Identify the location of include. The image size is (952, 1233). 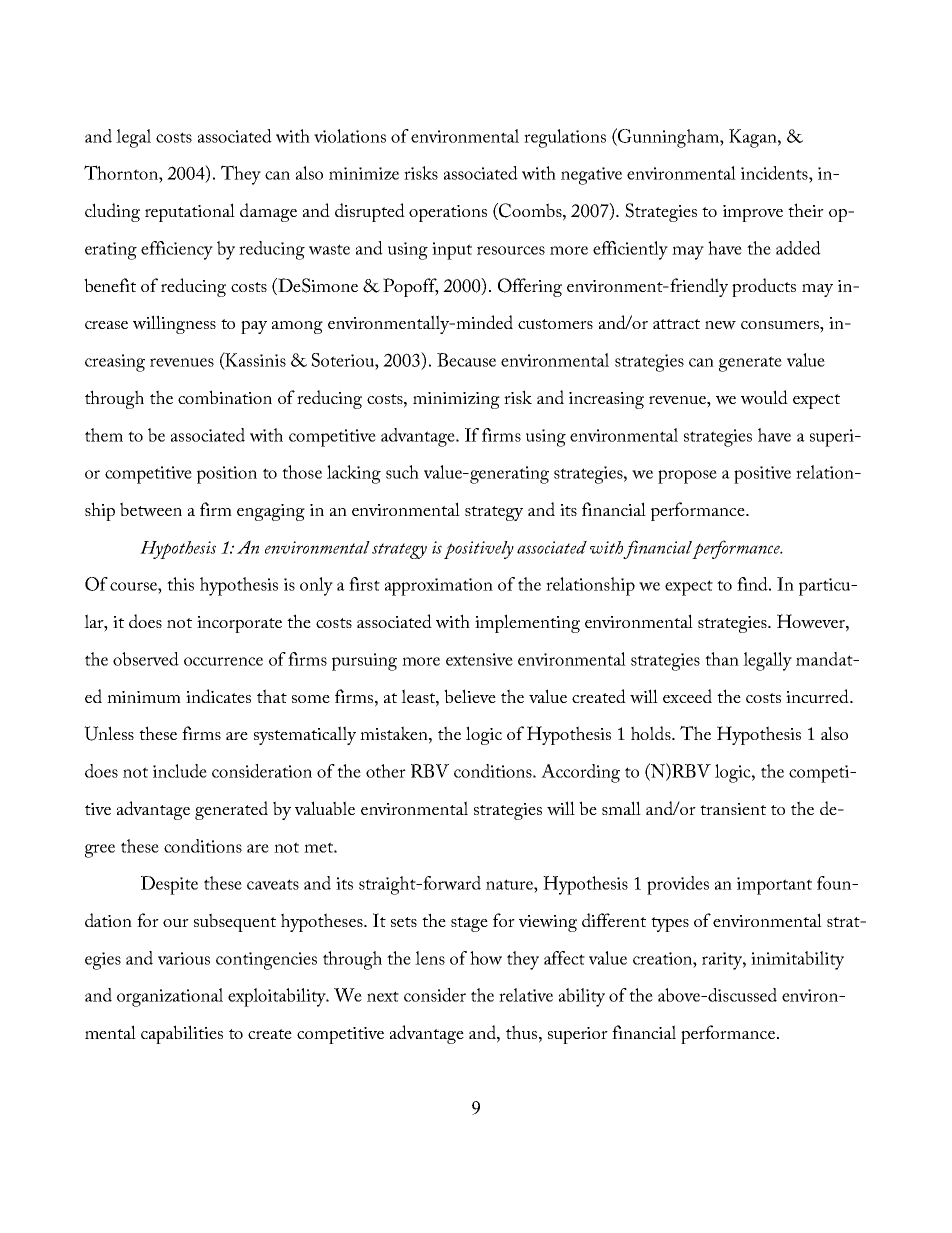
(180, 771).
